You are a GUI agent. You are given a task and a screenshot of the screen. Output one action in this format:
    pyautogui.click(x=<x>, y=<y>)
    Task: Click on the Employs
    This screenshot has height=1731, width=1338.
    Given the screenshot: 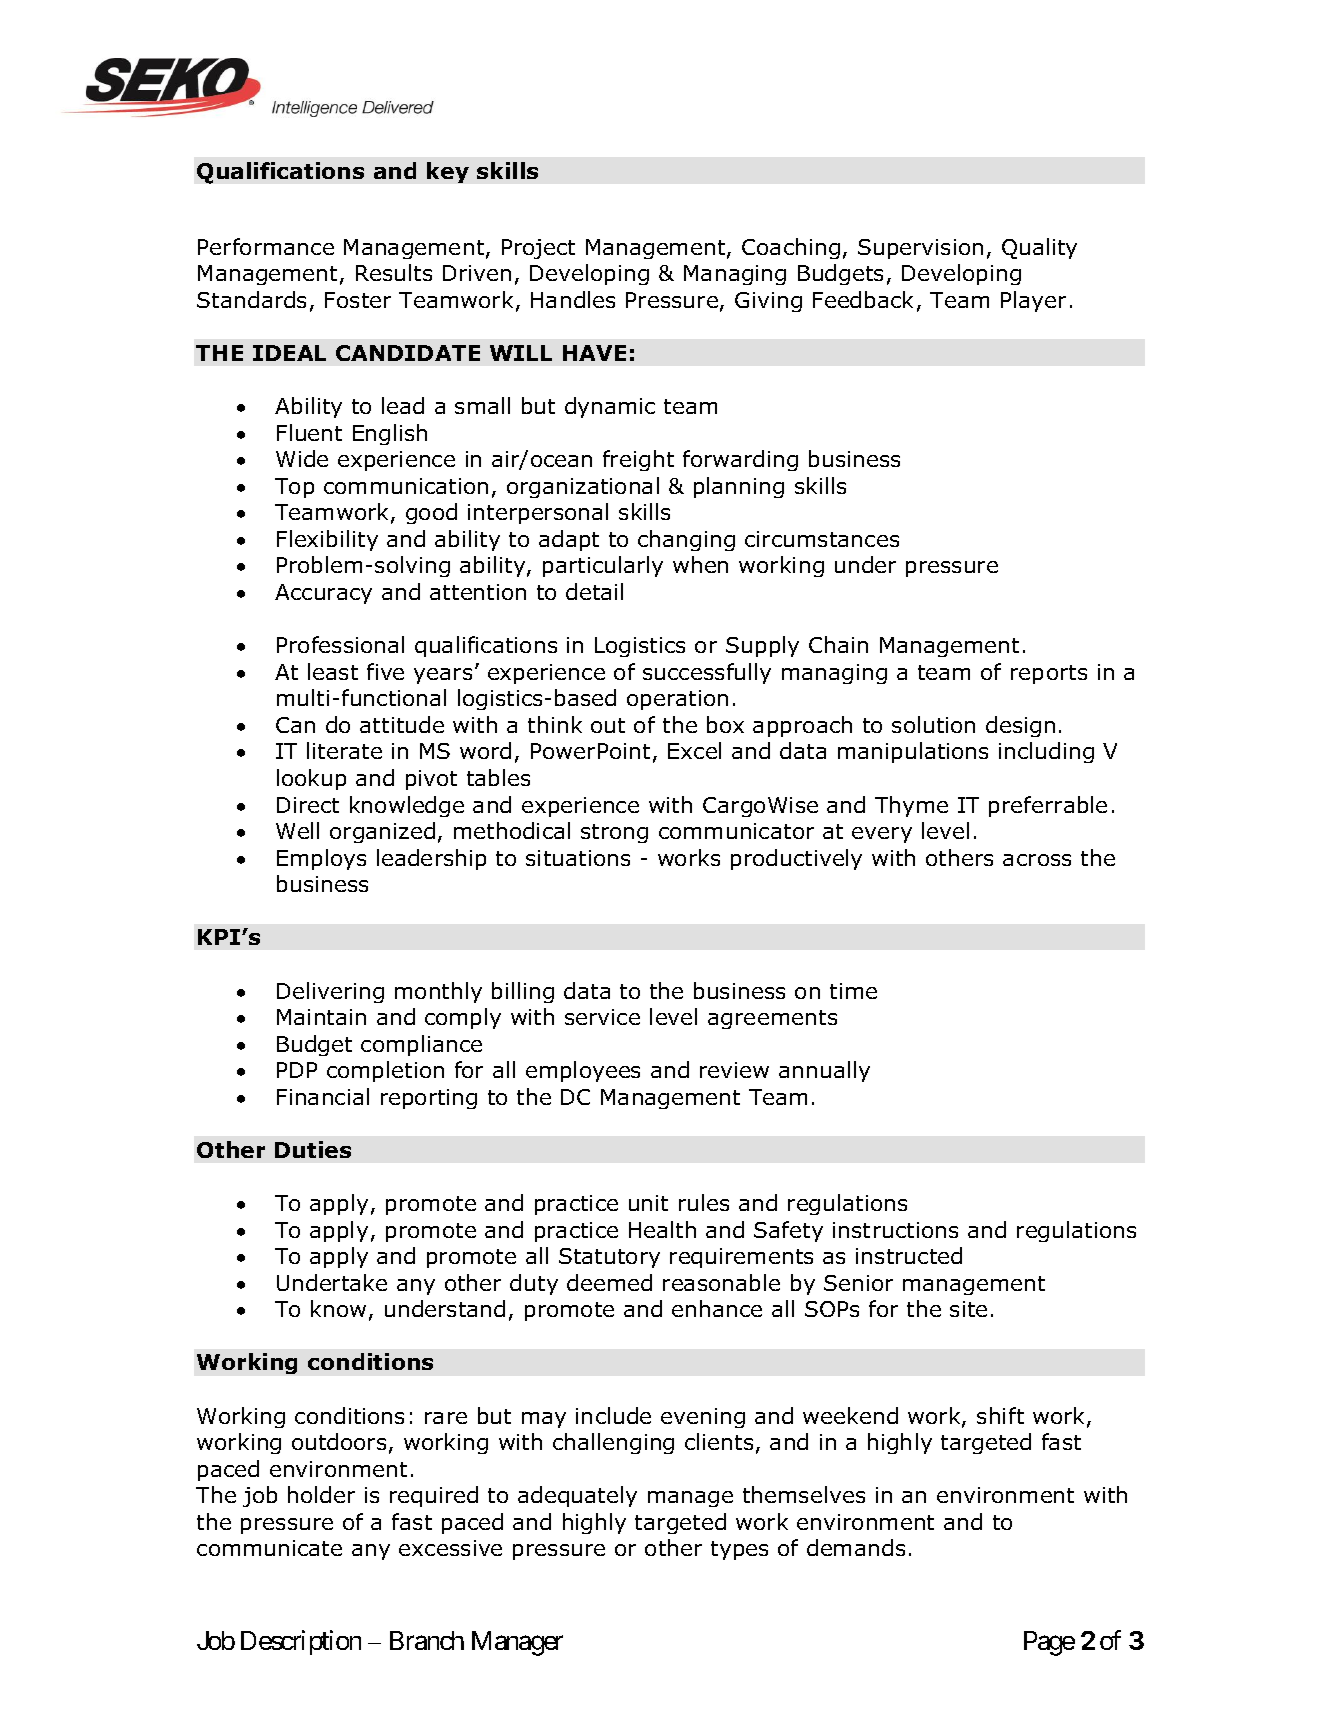 What is the action you would take?
    pyautogui.click(x=321, y=859)
